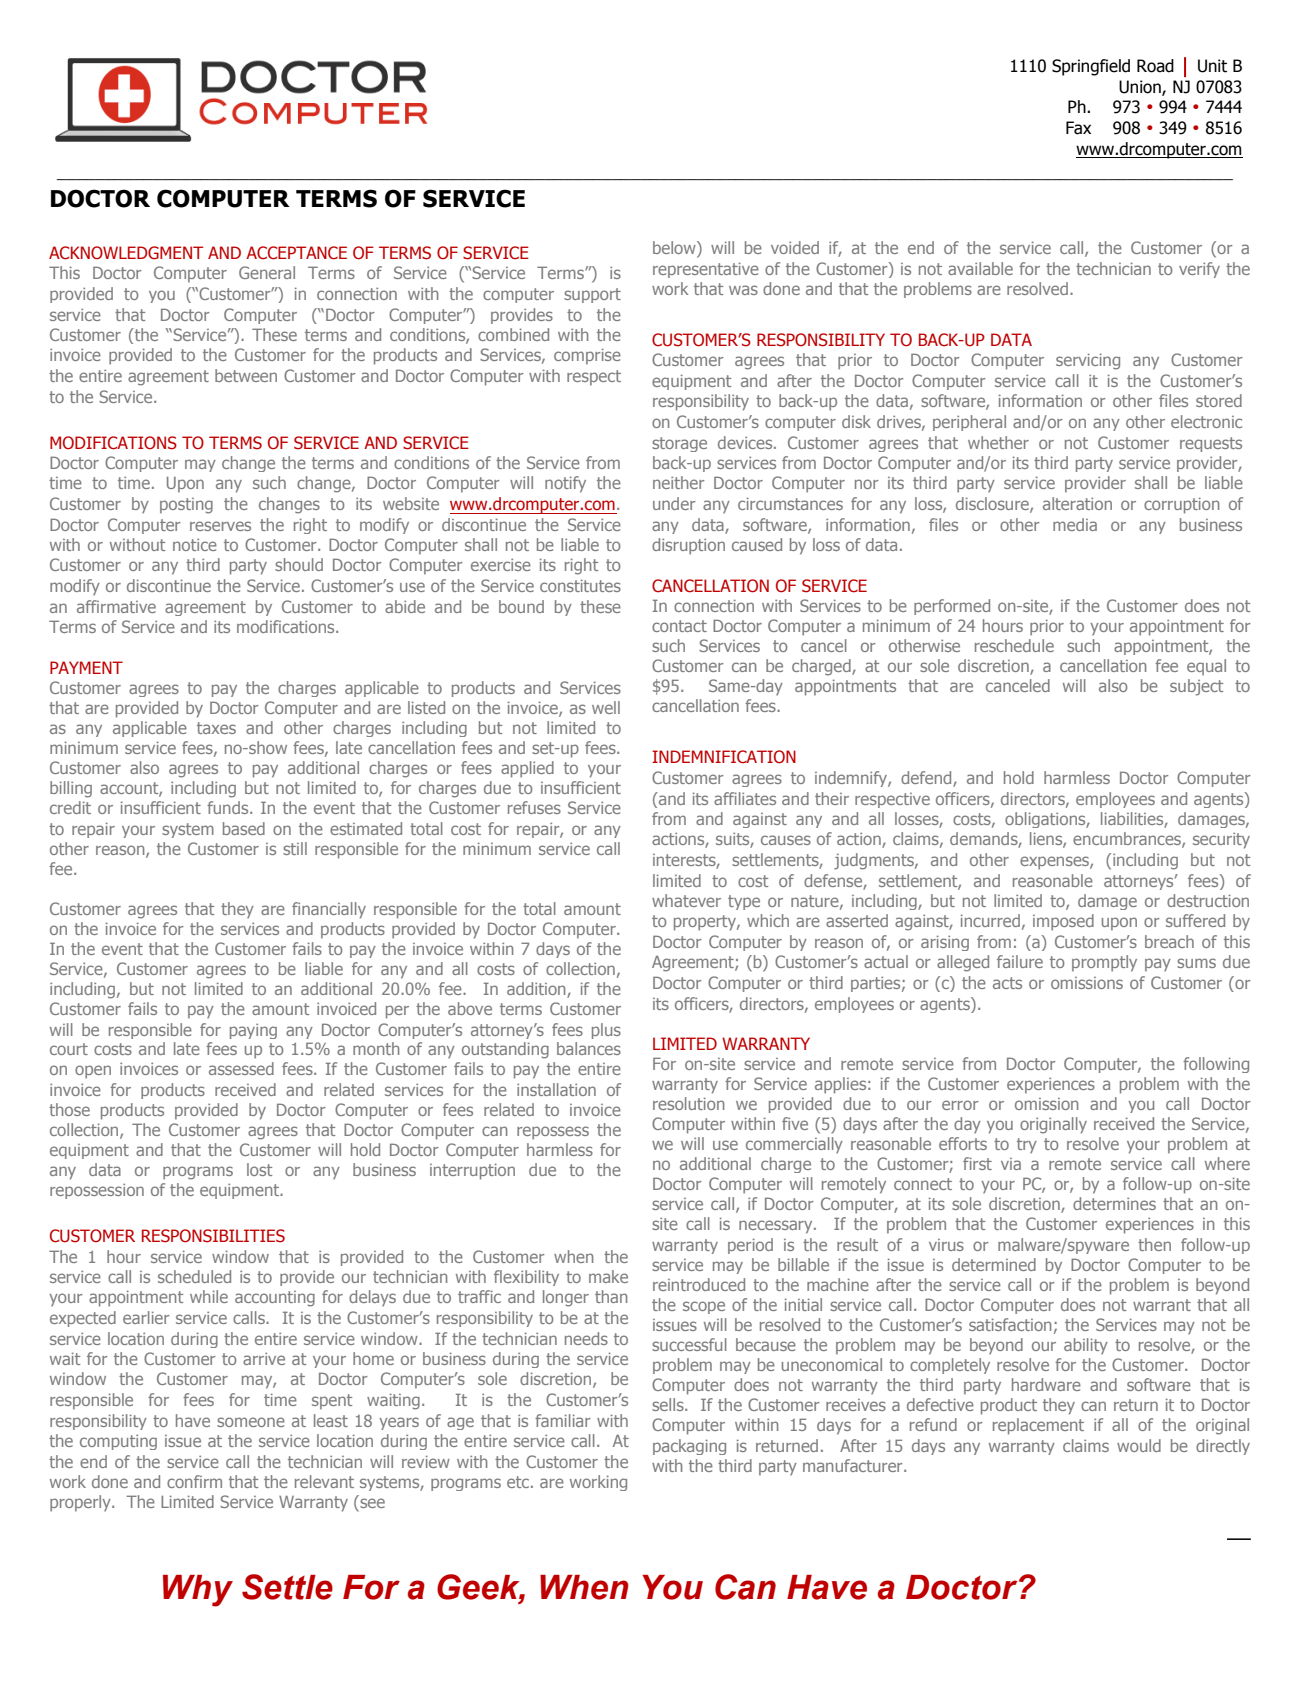 The width and height of the page is (1300, 1683). What do you see at coordinates (126, 253) in the page?
I see `ACKNOWLEDGMENT` at bounding box center [126, 253].
